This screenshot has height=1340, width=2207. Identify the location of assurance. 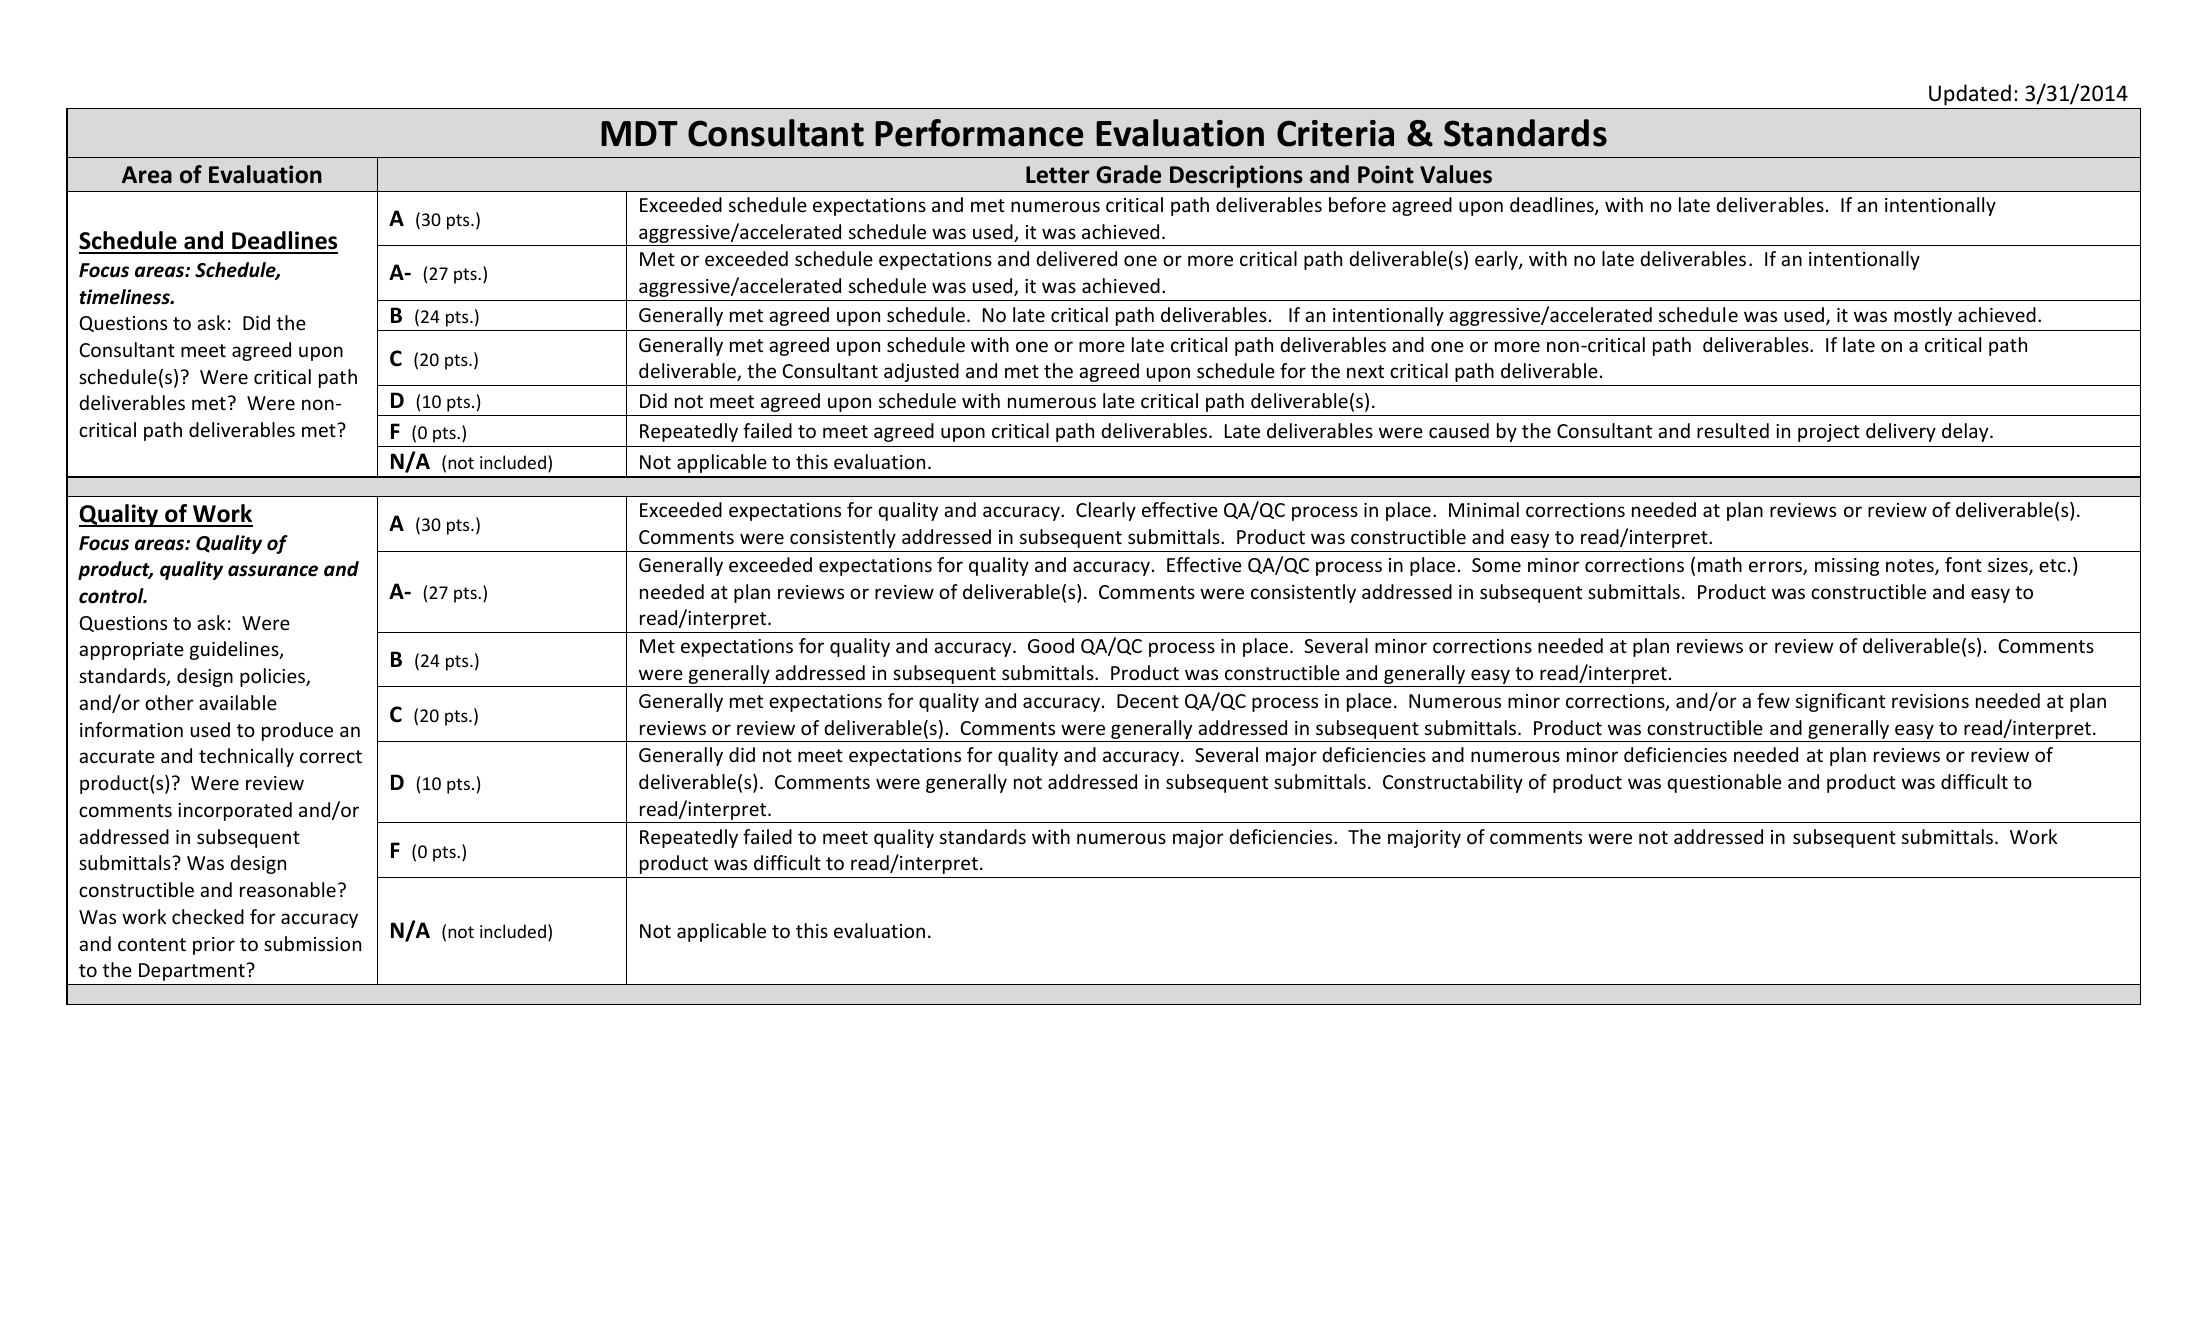
(273, 571).
